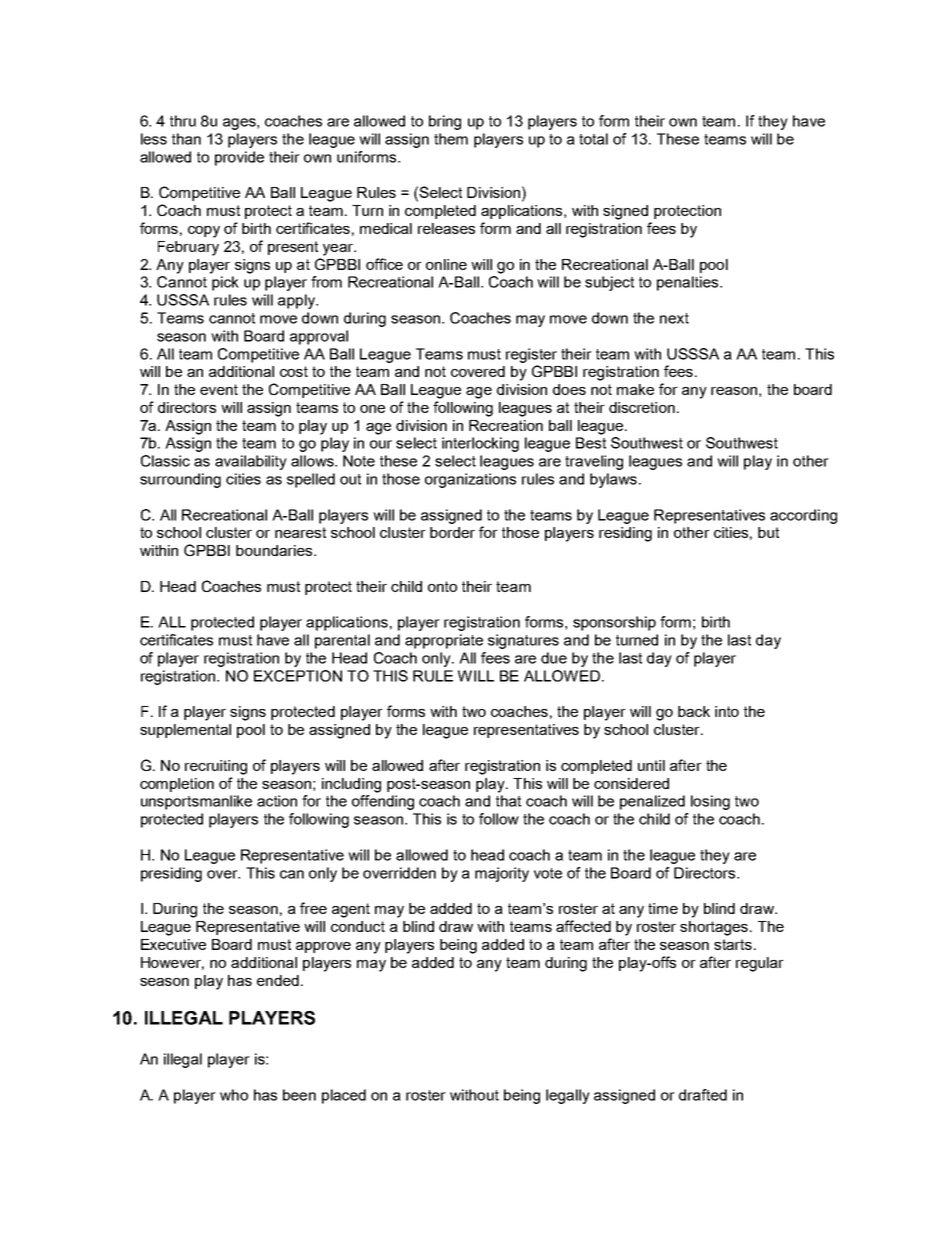 The height and width of the screenshot is (1233, 952). I want to click on who, so click(234, 1095).
